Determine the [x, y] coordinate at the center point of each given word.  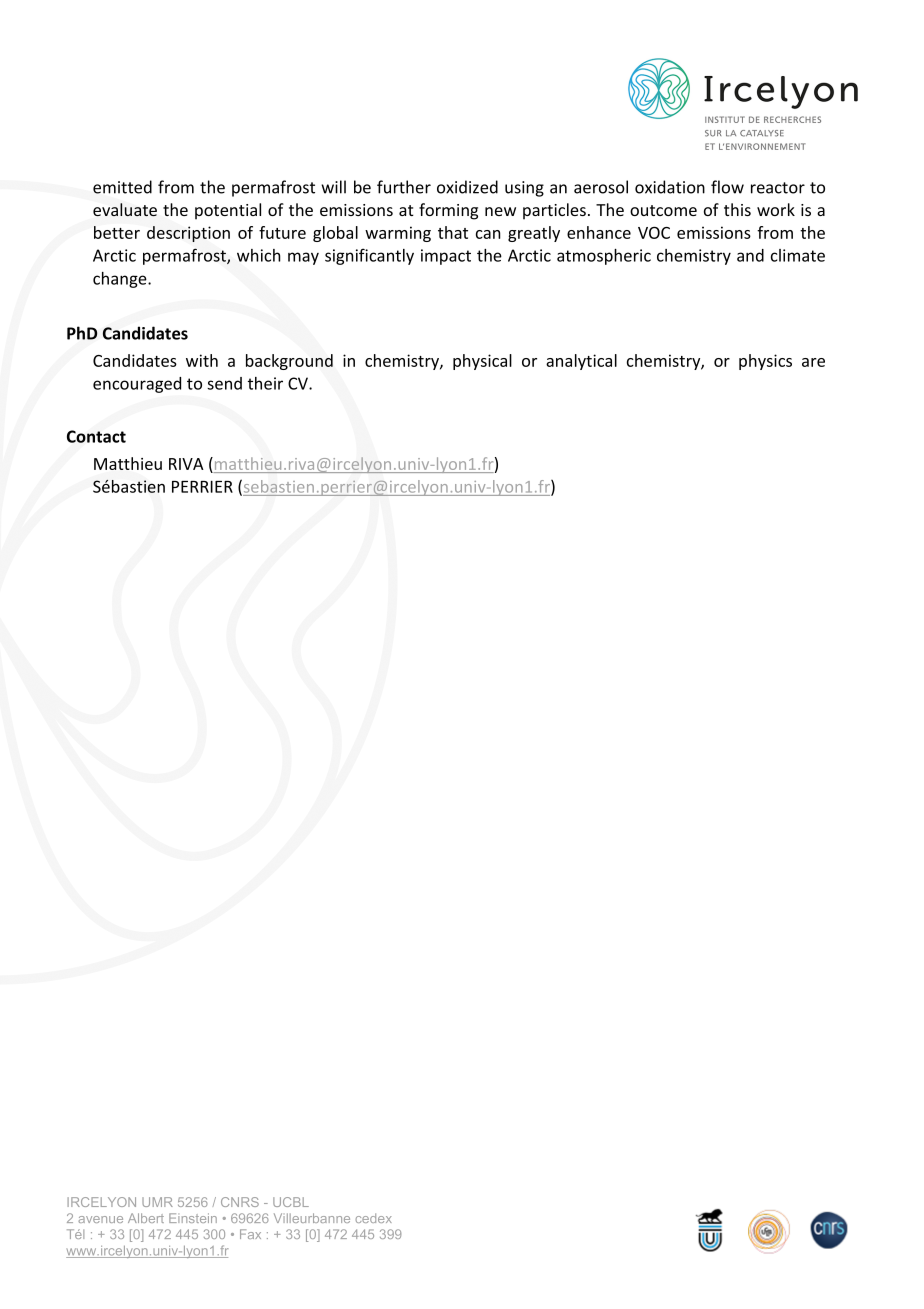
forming [448, 211]
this [737, 209]
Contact [96, 436]
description [188, 234]
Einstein [193, 1218]
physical [482, 362]
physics [765, 362]
